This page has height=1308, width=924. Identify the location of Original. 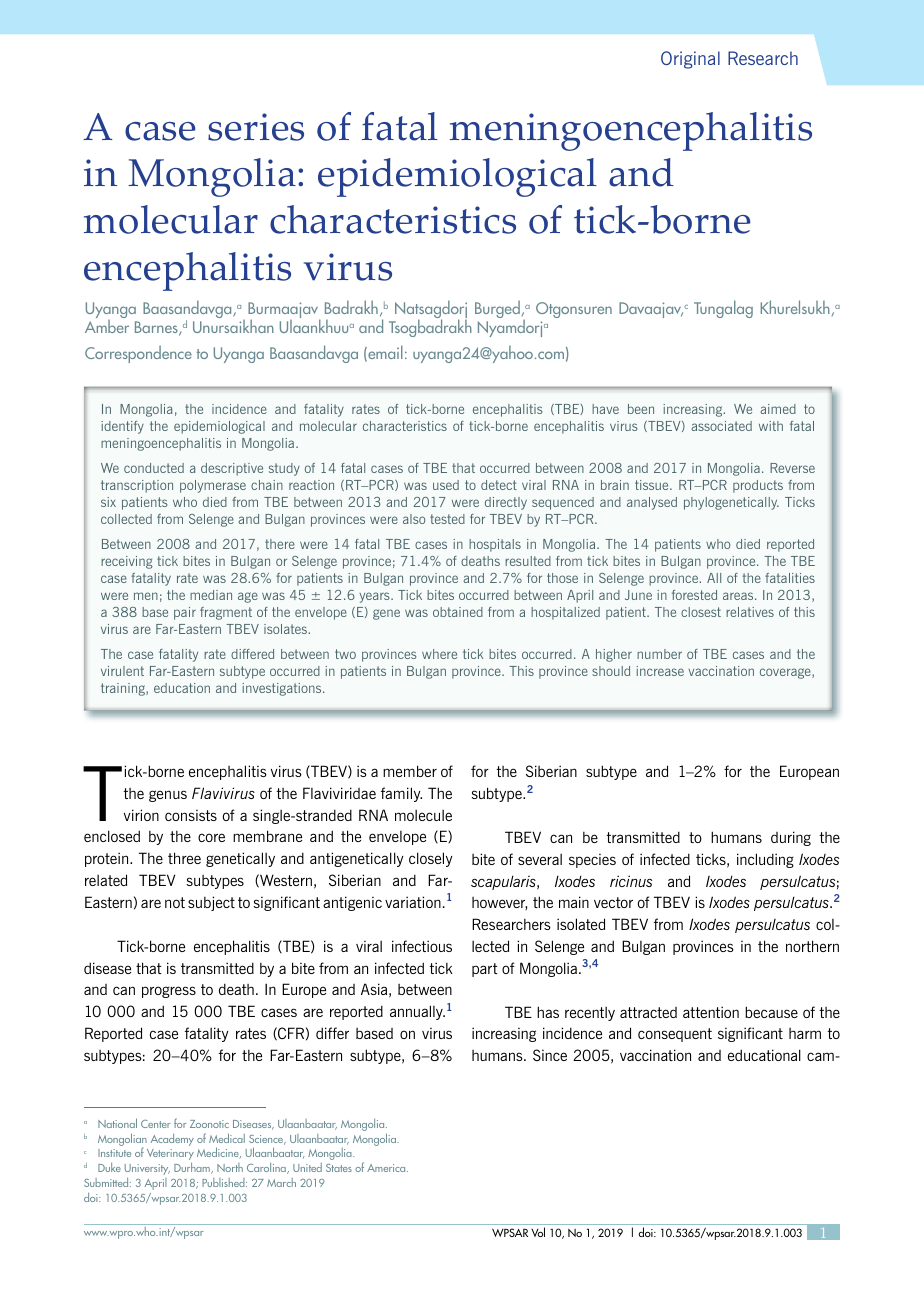
(690, 60).
